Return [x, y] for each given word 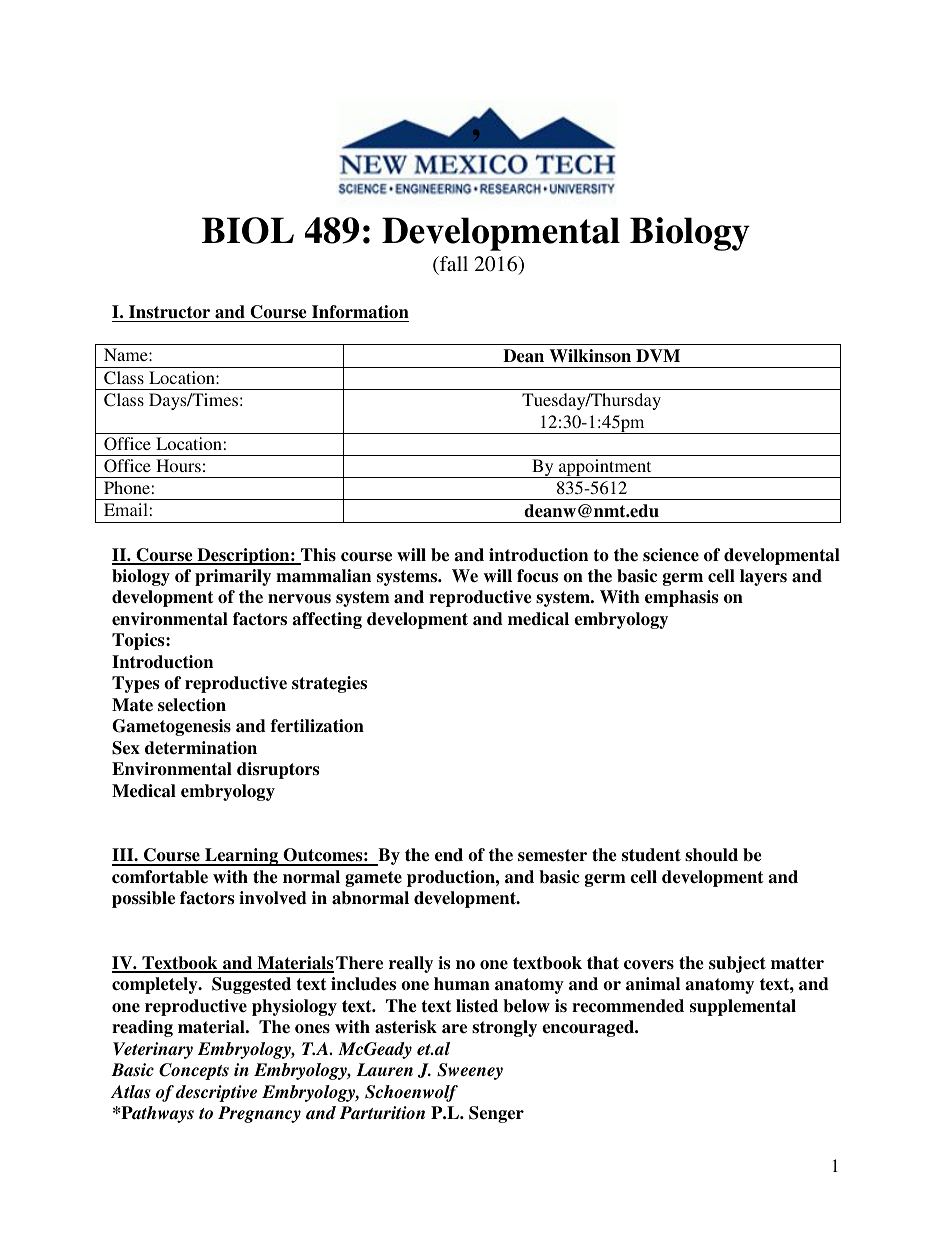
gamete [373, 879]
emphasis [681, 598]
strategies [329, 684]
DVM [658, 356]
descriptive [216, 1093]
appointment [605, 468]
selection [192, 705]
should [711, 855]
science [671, 555]
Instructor [169, 312]
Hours [178, 465]
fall [453, 263]
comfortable [160, 877]
